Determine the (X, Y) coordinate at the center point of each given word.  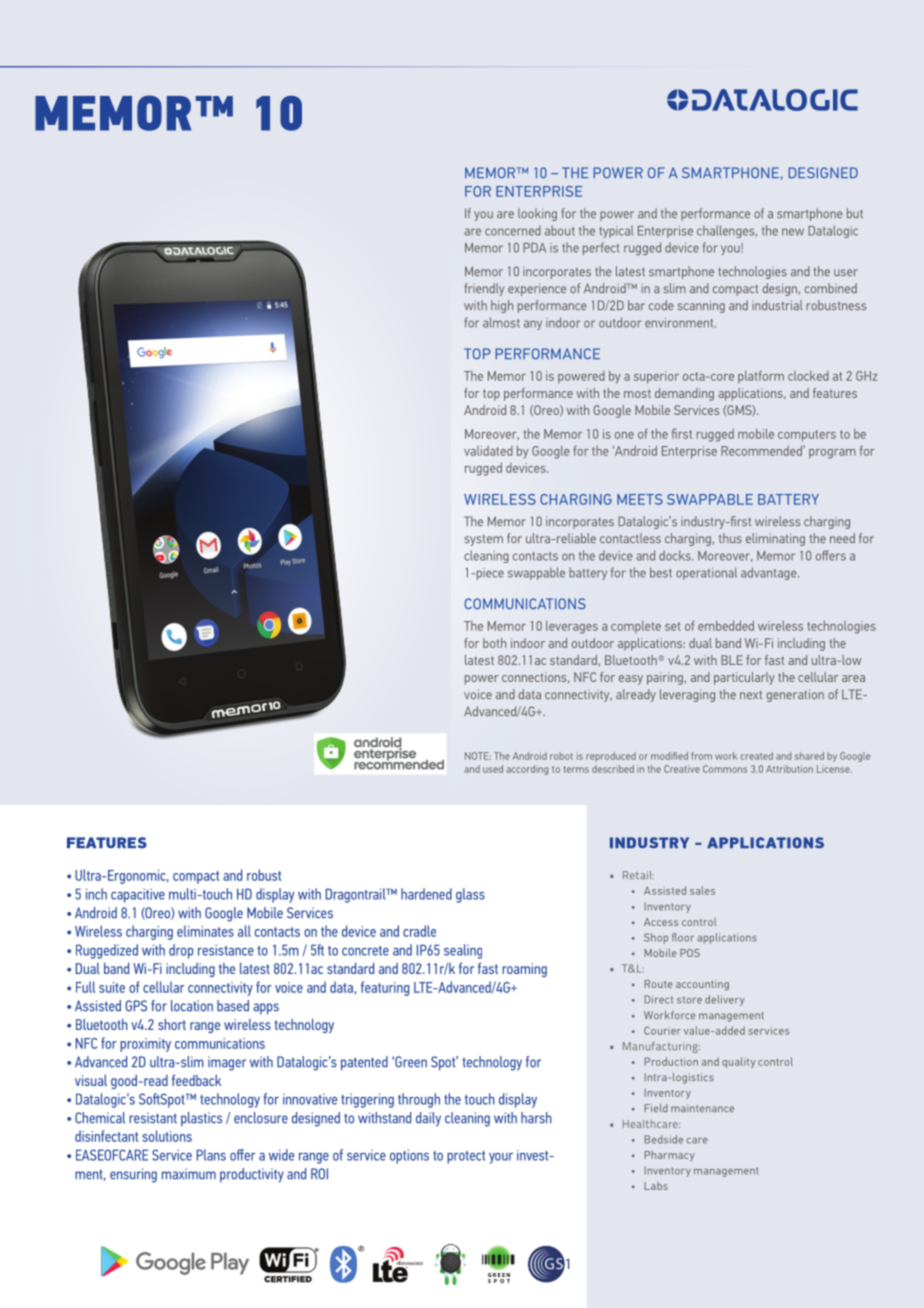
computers (807, 436)
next (751, 694)
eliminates (205, 931)
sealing (463, 951)
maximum (189, 1174)
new (793, 232)
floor (683, 937)
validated (488, 451)
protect (466, 1157)
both (494, 643)
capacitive (138, 895)
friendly (484, 289)
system (483, 540)
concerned (513, 230)
